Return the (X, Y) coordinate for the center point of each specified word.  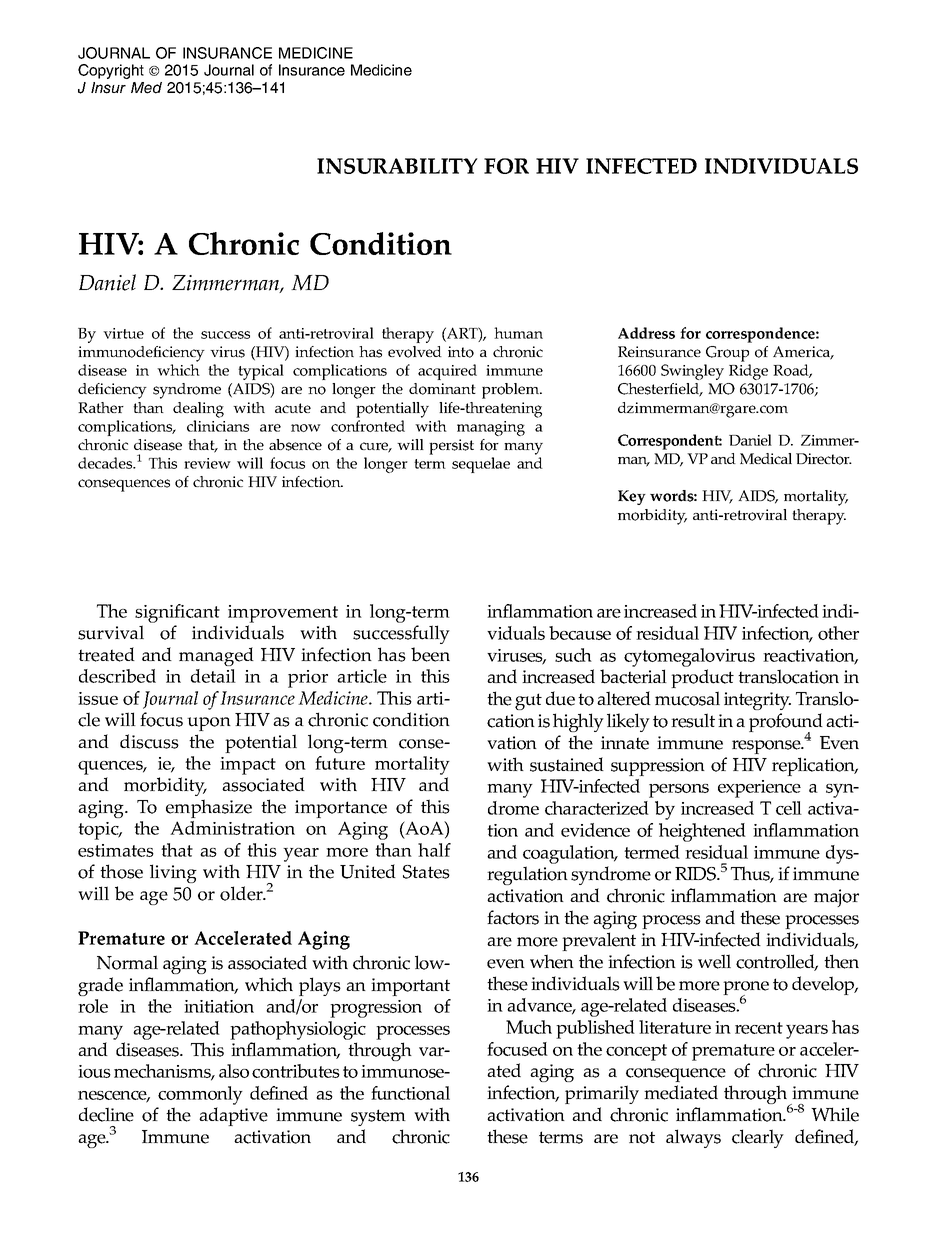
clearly (758, 1138)
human (518, 333)
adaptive (233, 1116)
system (378, 1117)
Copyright (111, 71)
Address (646, 333)
